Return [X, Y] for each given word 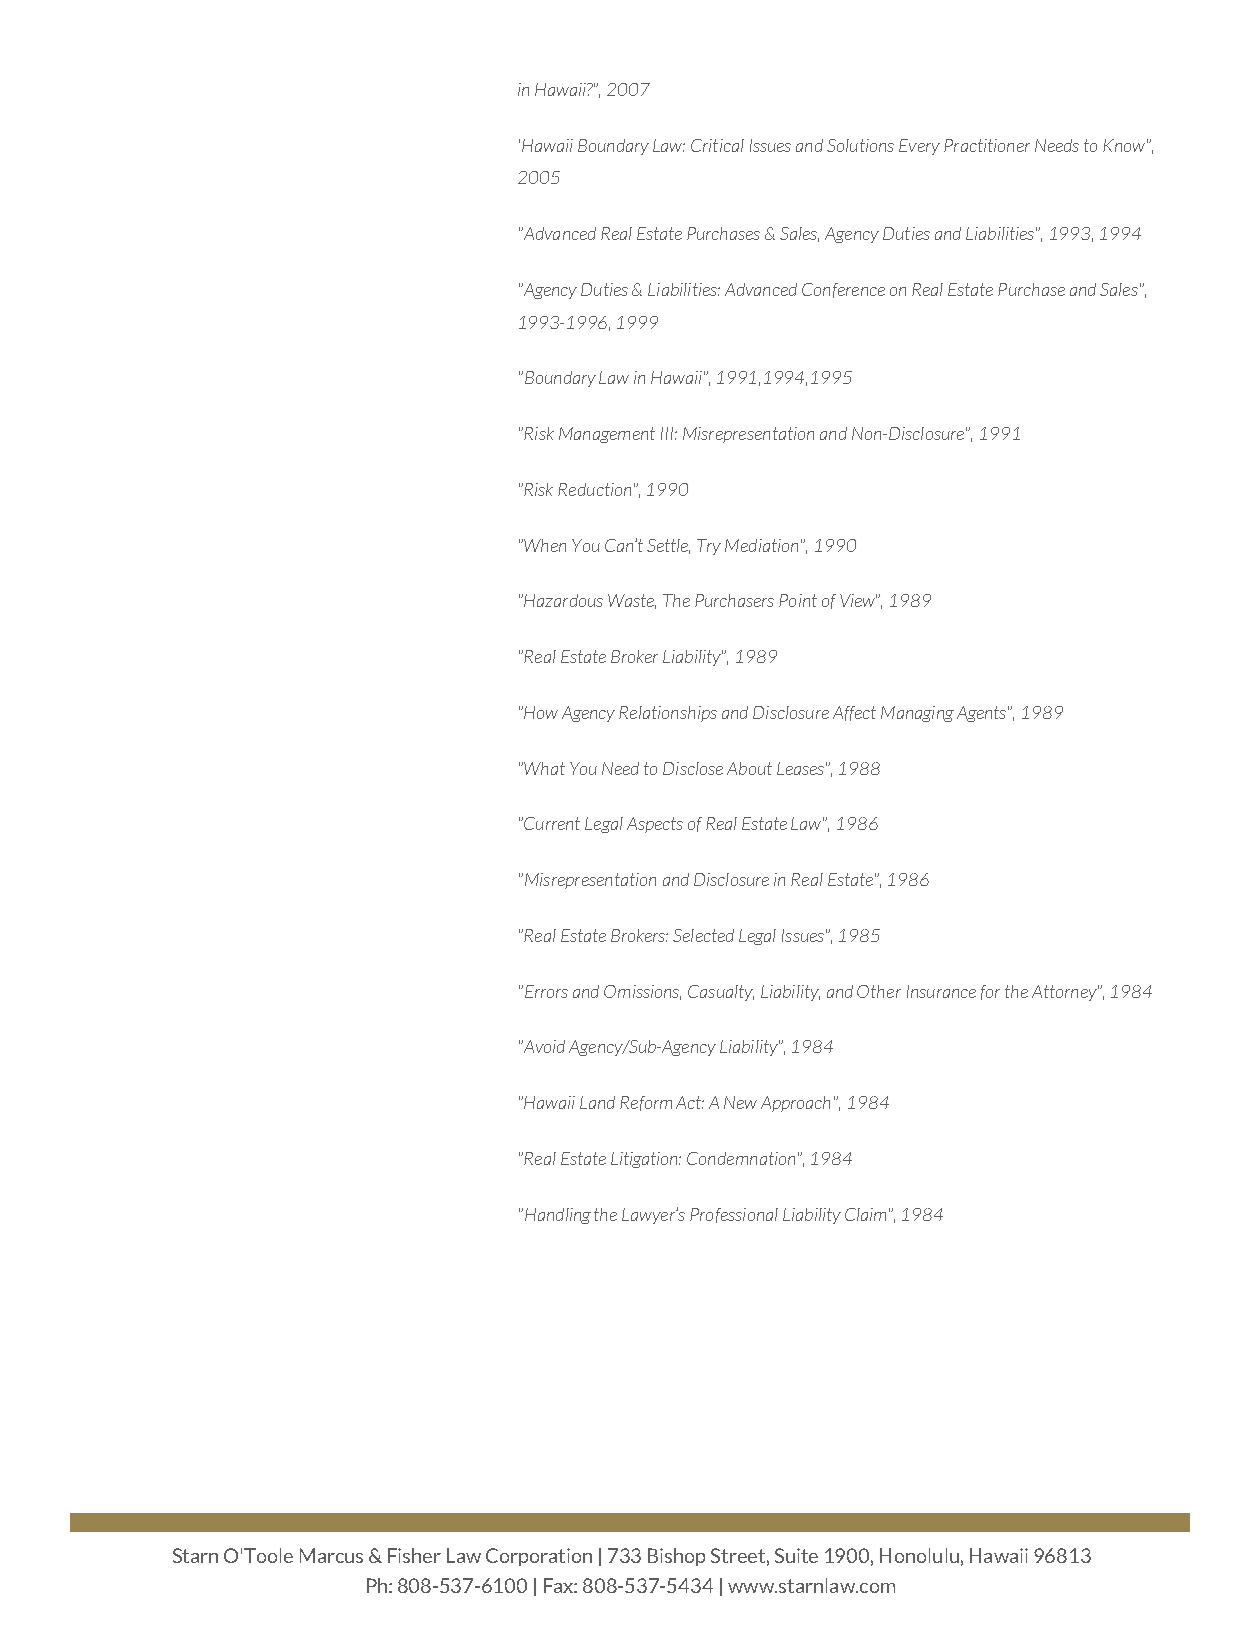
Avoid [543, 1046]
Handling [556, 1216]
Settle [668, 546]
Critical [717, 145]
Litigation [646, 1160]
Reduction [594, 489]
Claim [865, 1214]
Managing [917, 714]
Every [919, 147]
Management [607, 435]
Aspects [655, 825]
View [858, 600]
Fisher [414, 1555]
